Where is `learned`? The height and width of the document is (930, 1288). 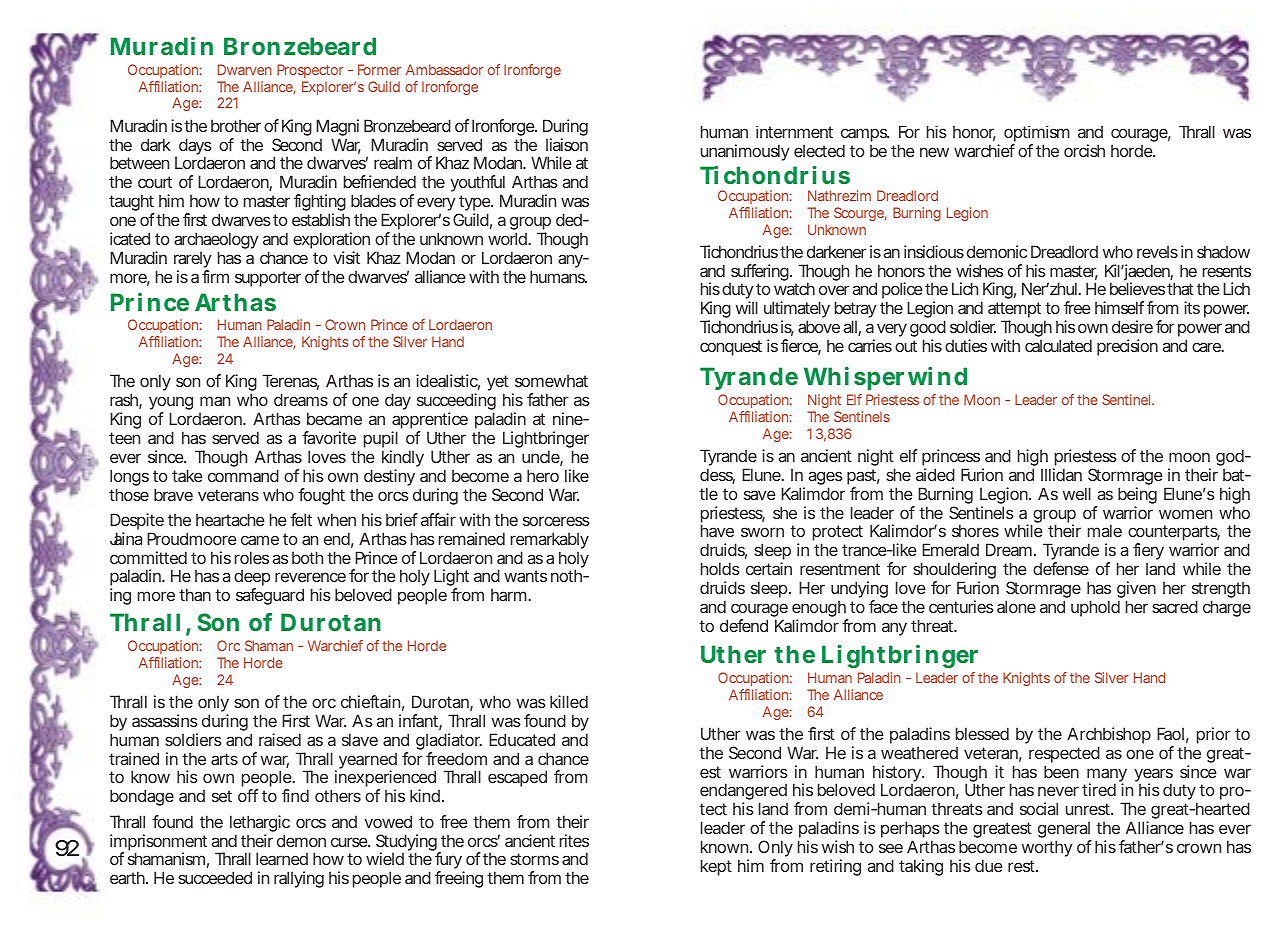
learned is located at coordinates (282, 858).
